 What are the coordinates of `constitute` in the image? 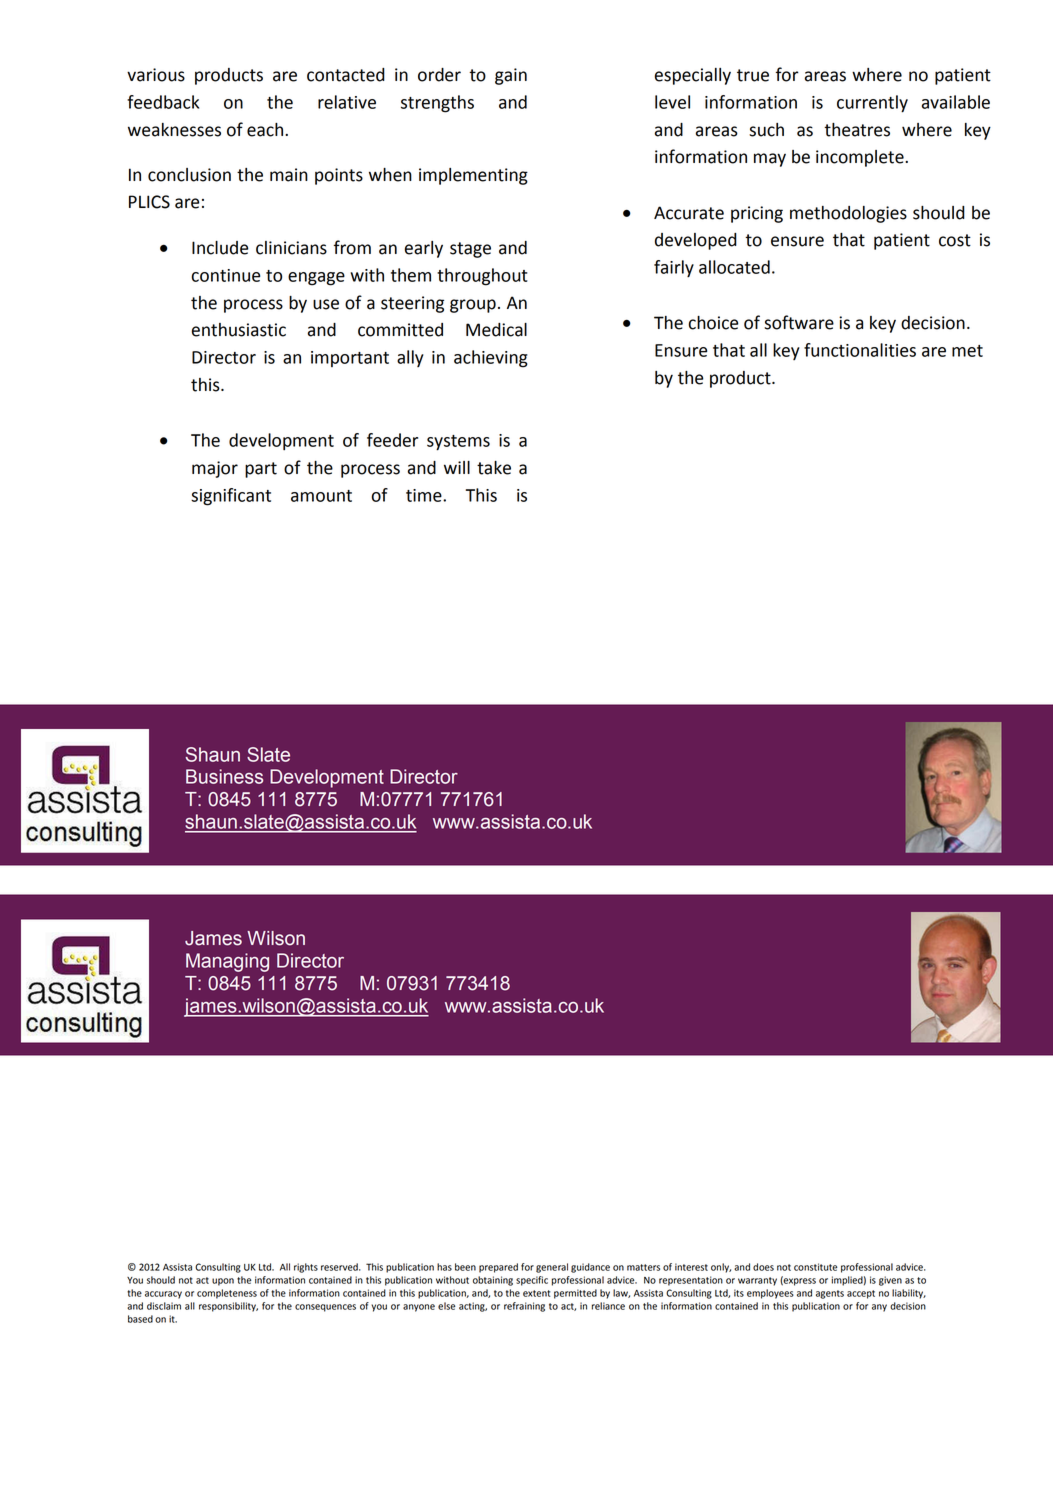 It's located at (815, 1267).
